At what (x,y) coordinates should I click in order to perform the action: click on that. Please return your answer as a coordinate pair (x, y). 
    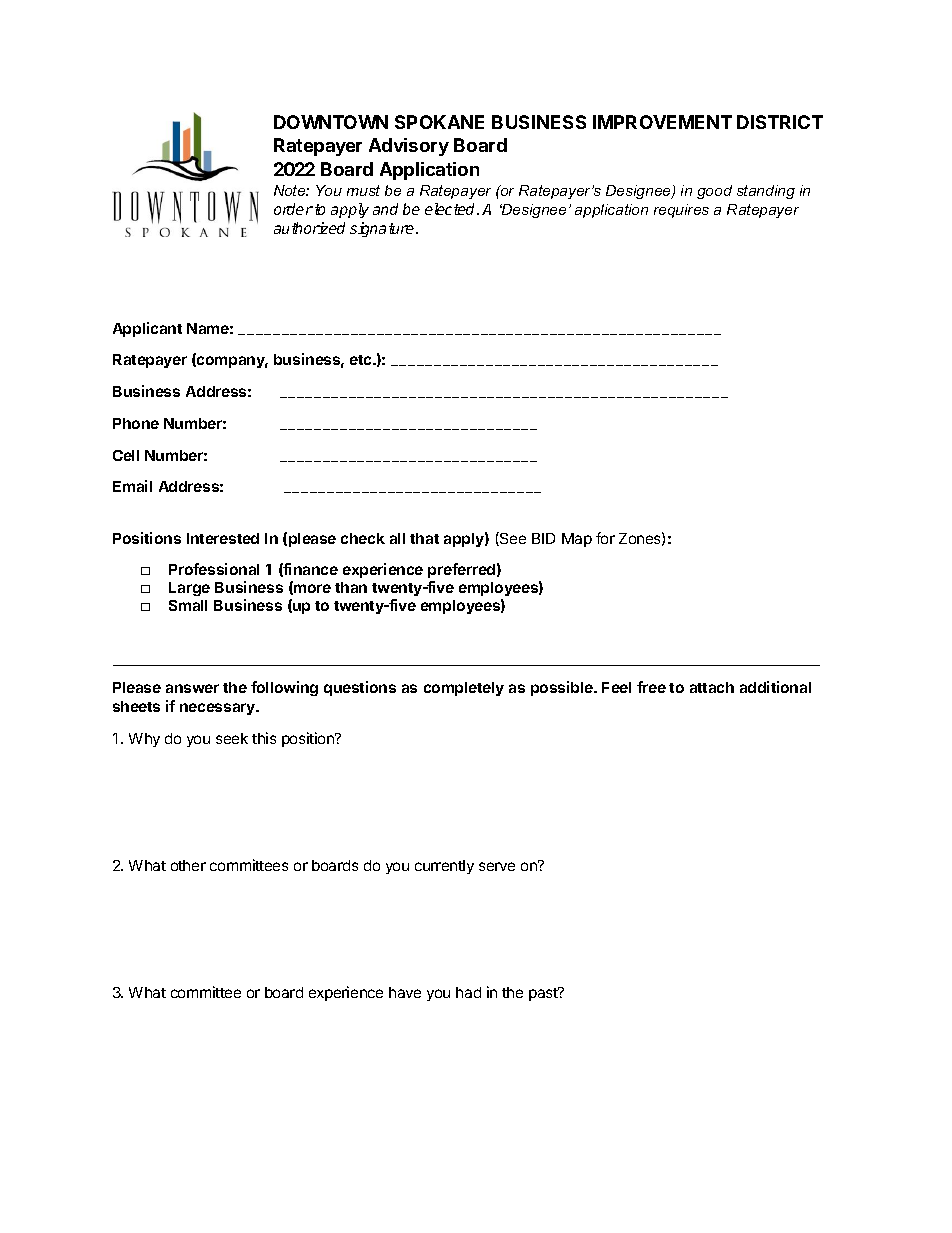
    Looking at the image, I should click on (424, 538).
